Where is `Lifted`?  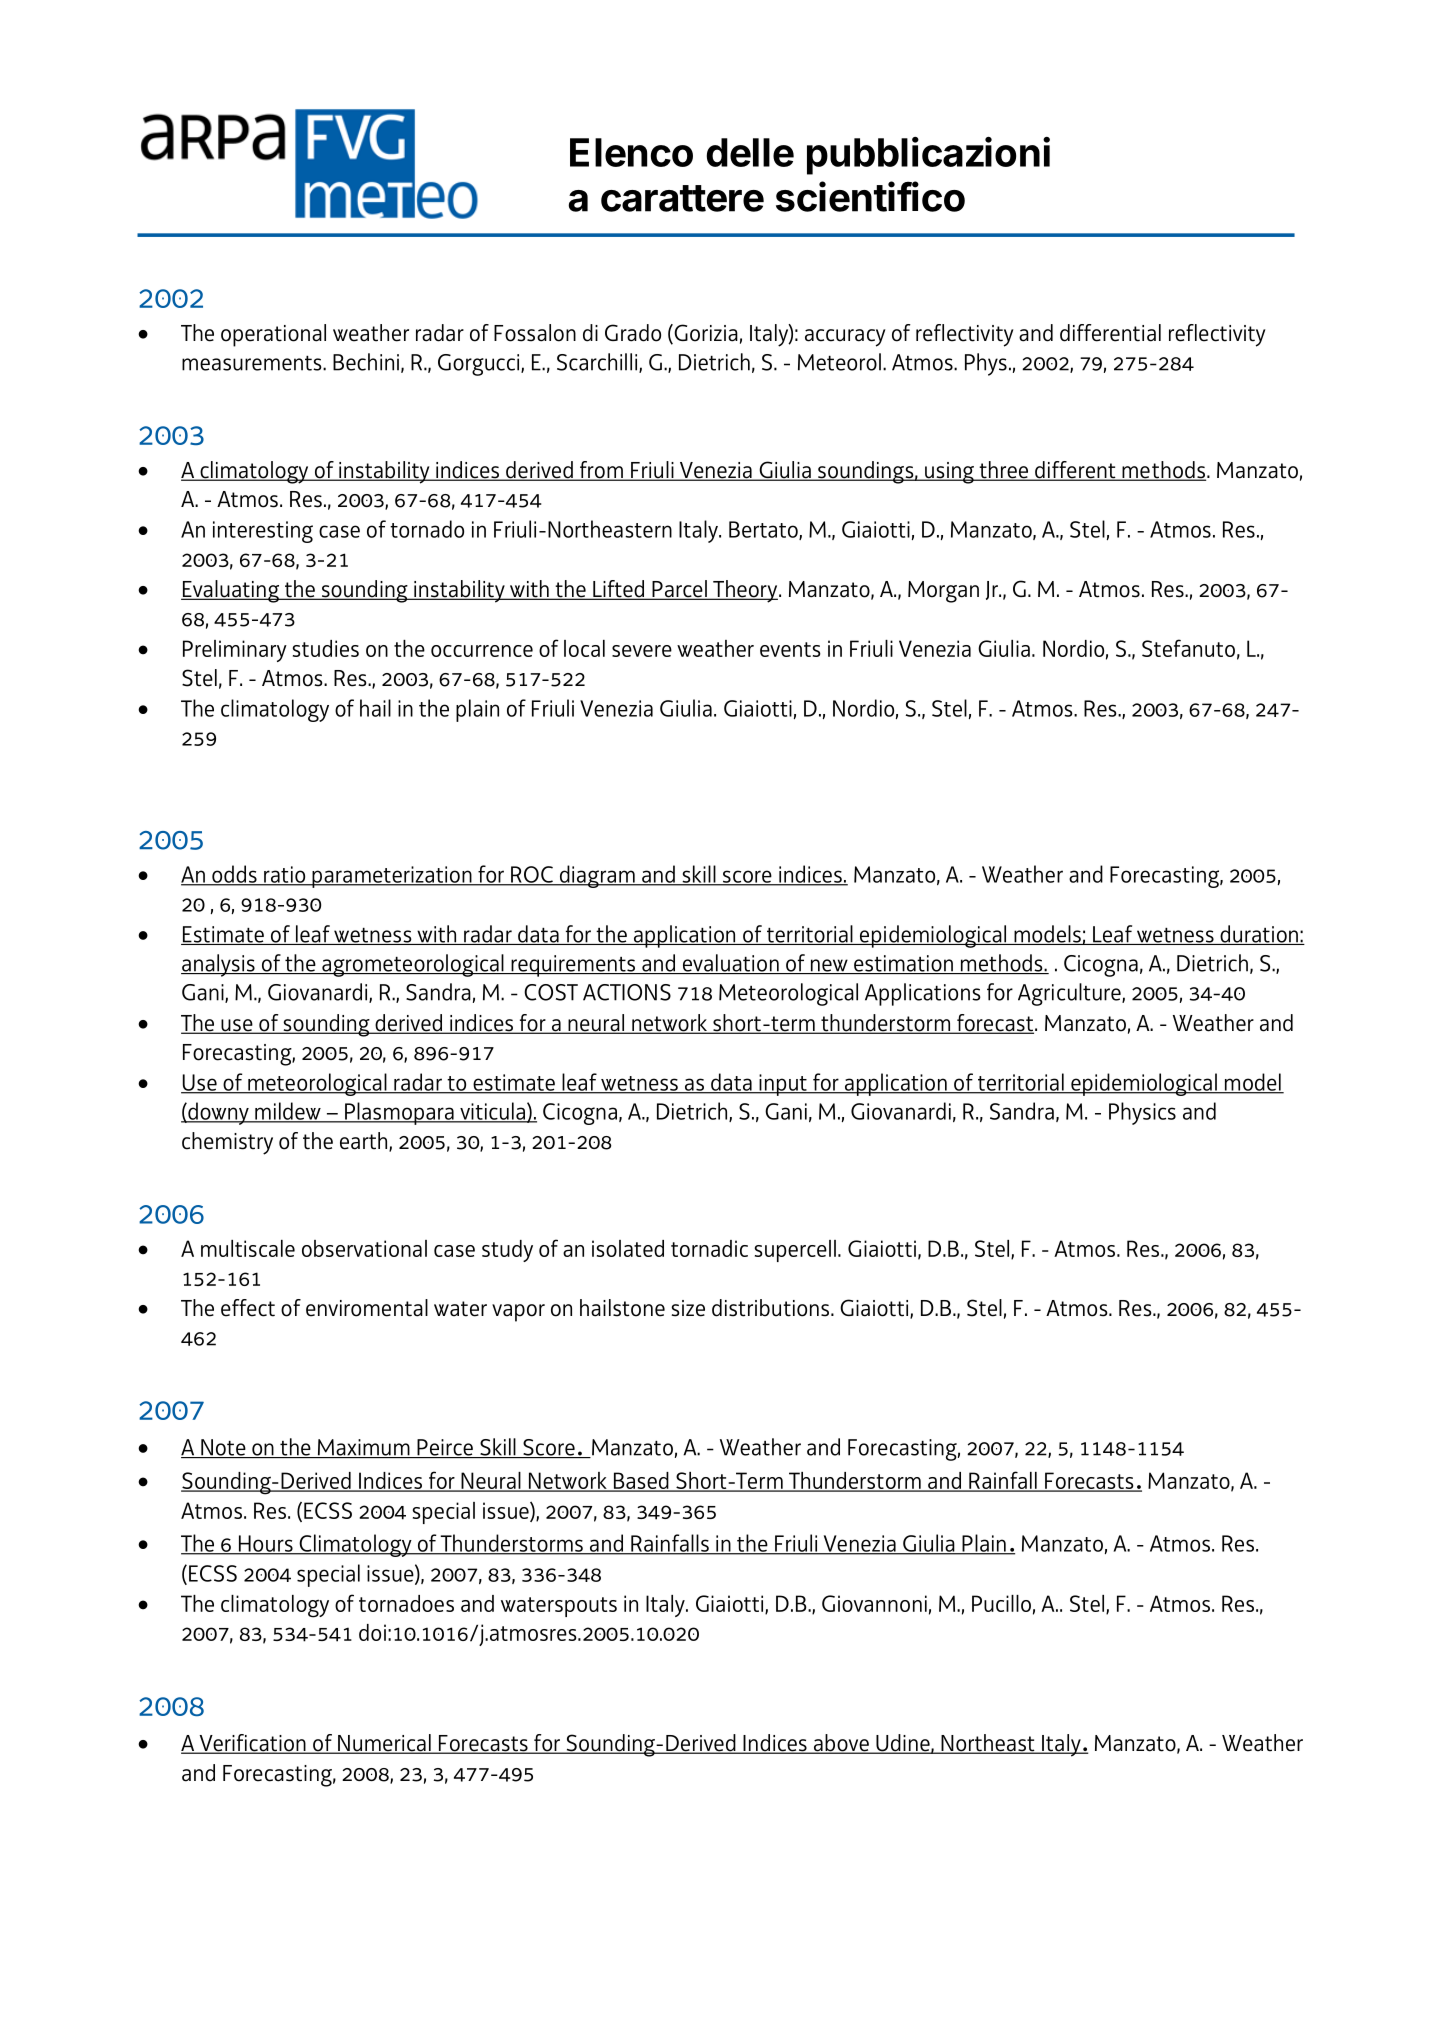
Lifted is located at coordinates (619, 590).
